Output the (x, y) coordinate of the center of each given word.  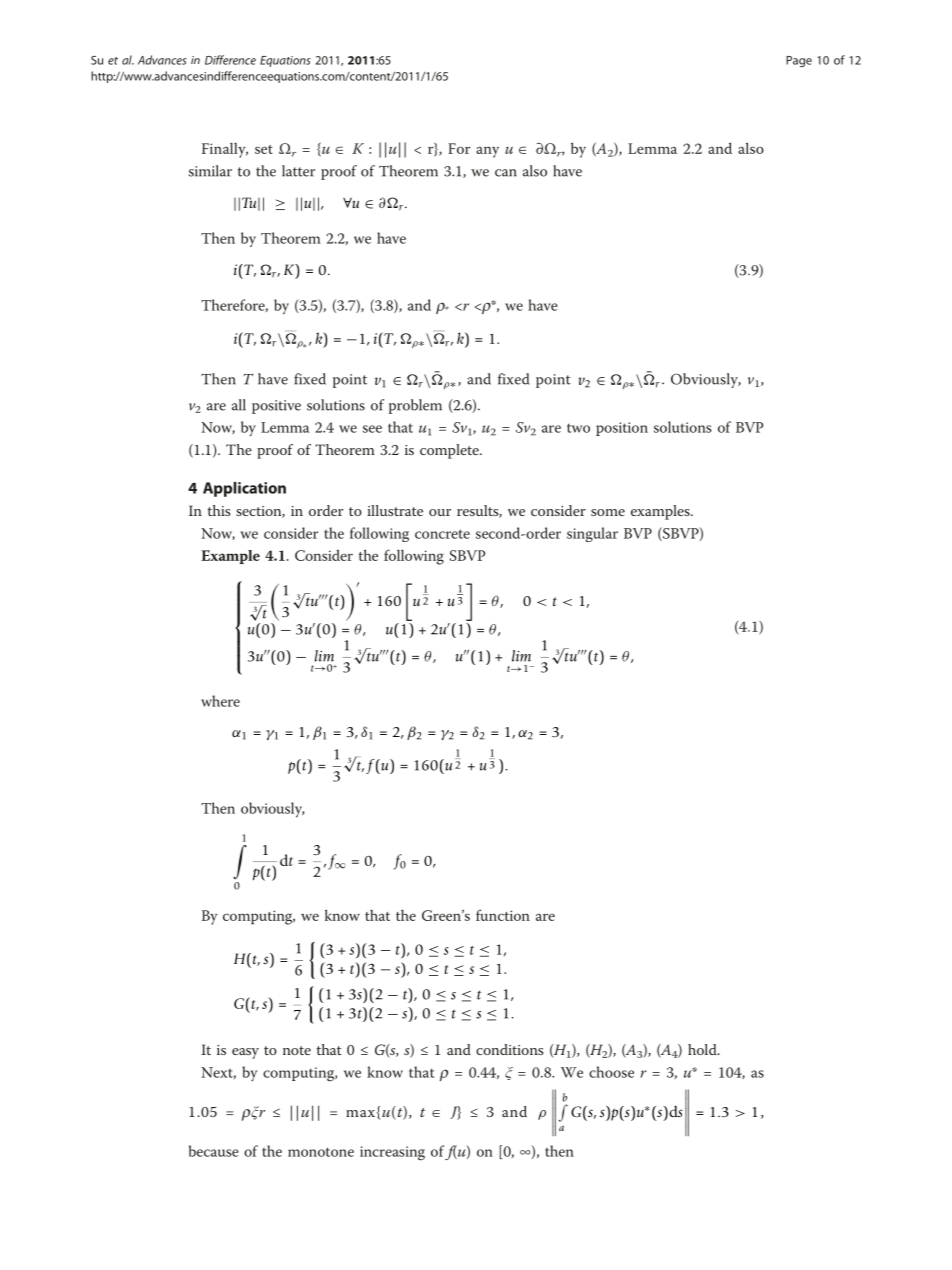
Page (799, 61)
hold (703, 1049)
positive (276, 407)
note (297, 1050)
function (503, 915)
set (264, 149)
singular (592, 534)
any (487, 152)
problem (415, 406)
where (220, 701)
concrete (442, 534)
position (622, 429)
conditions (509, 1049)
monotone (321, 1152)
